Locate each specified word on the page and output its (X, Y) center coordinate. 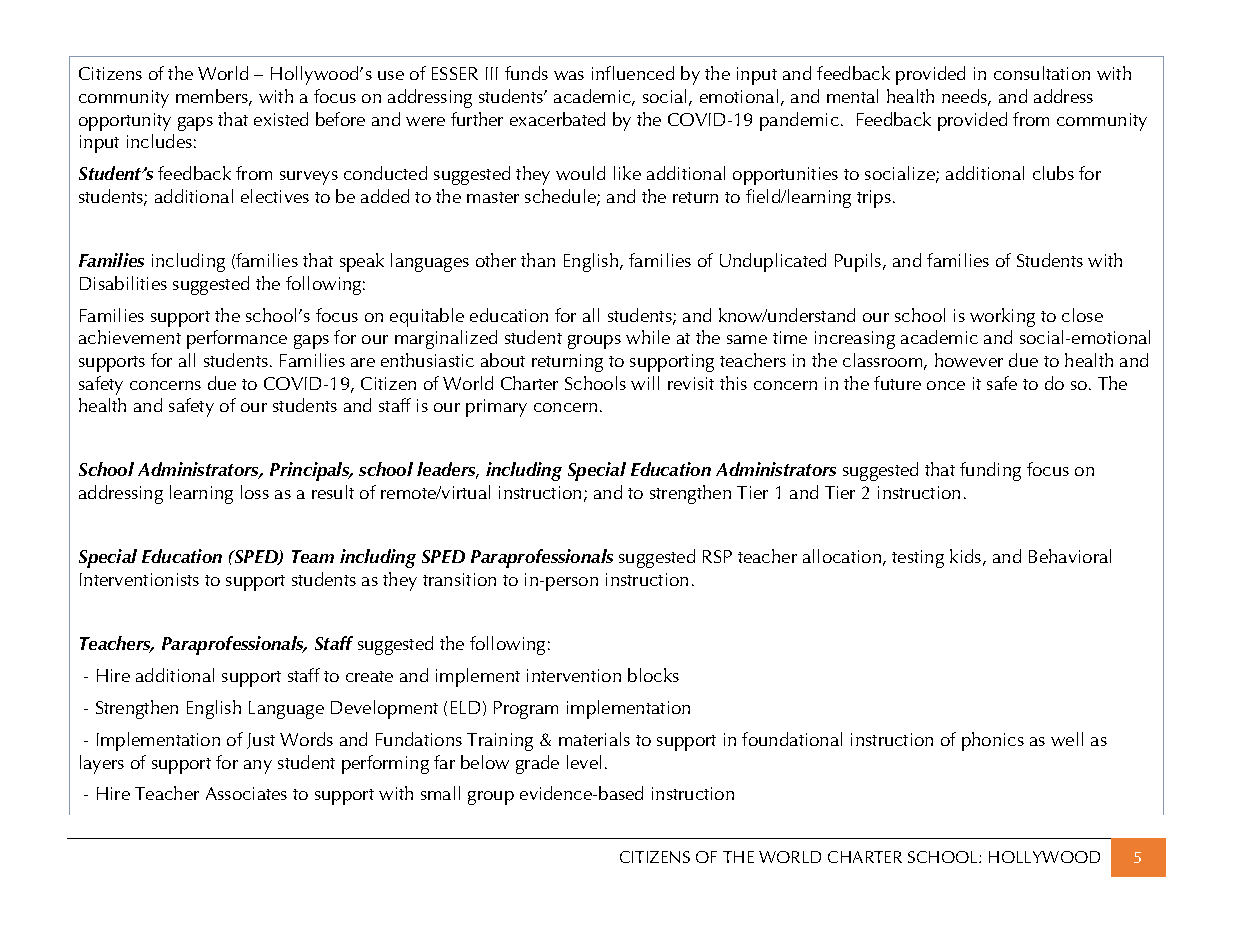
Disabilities (123, 283)
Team (313, 556)
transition (459, 579)
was (569, 75)
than (538, 260)
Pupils (859, 262)
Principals (311, 471)
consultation (1042, 73)
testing (918, 559)
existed (281, 119)
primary (496, 408)
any (258, 767)
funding (990, 471)
